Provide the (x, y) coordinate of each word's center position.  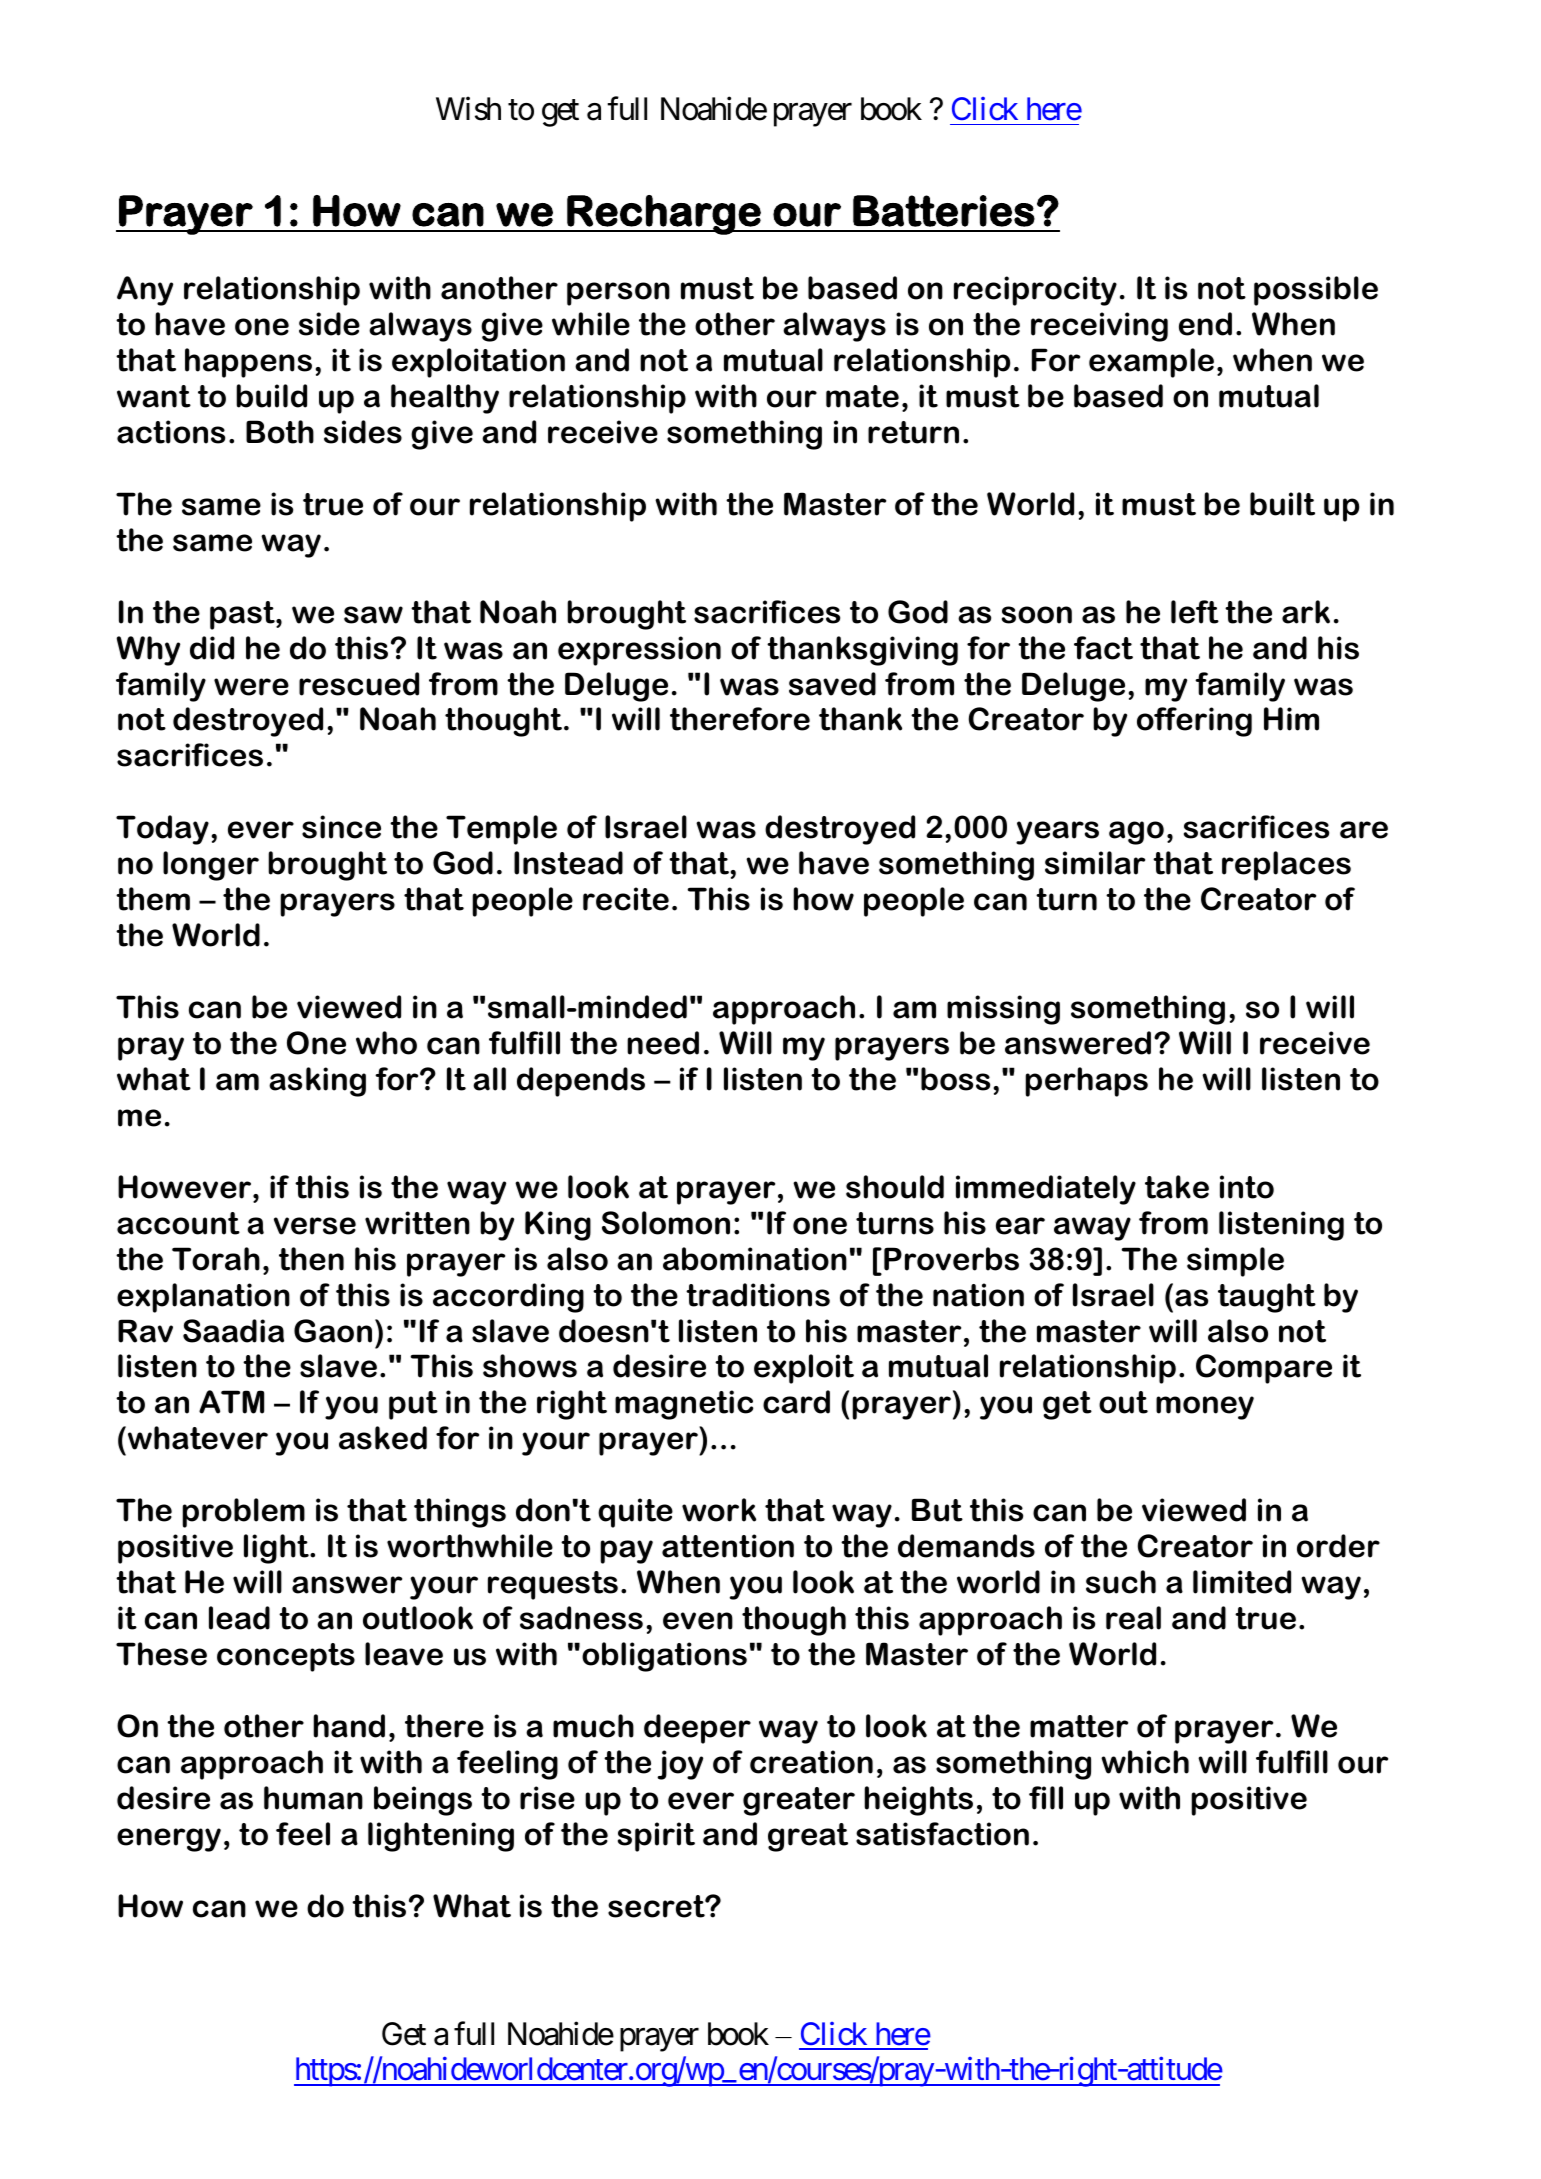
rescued (359, 684)
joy (680, 1765)
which (1145, 1762)
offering (1194, 722)
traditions (758, 1295)
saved (832, 684)
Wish (468, 109)
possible (1316, 291)
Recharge (664, 215)
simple (1235, 1262)
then (311, 1259)
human (313, 1798)
